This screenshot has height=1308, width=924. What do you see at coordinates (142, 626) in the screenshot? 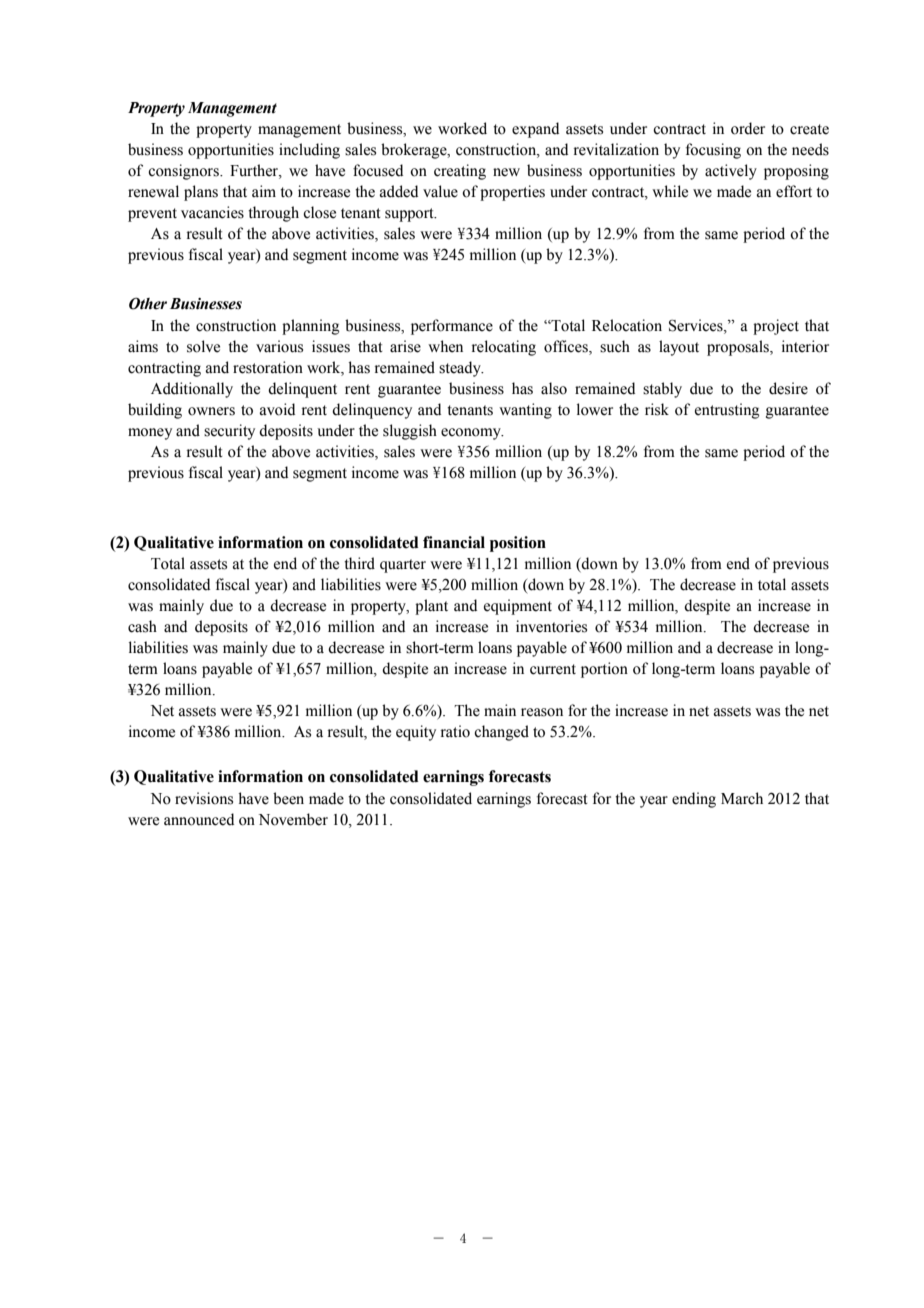
I see `cash` at bounding box center [142, 626].
